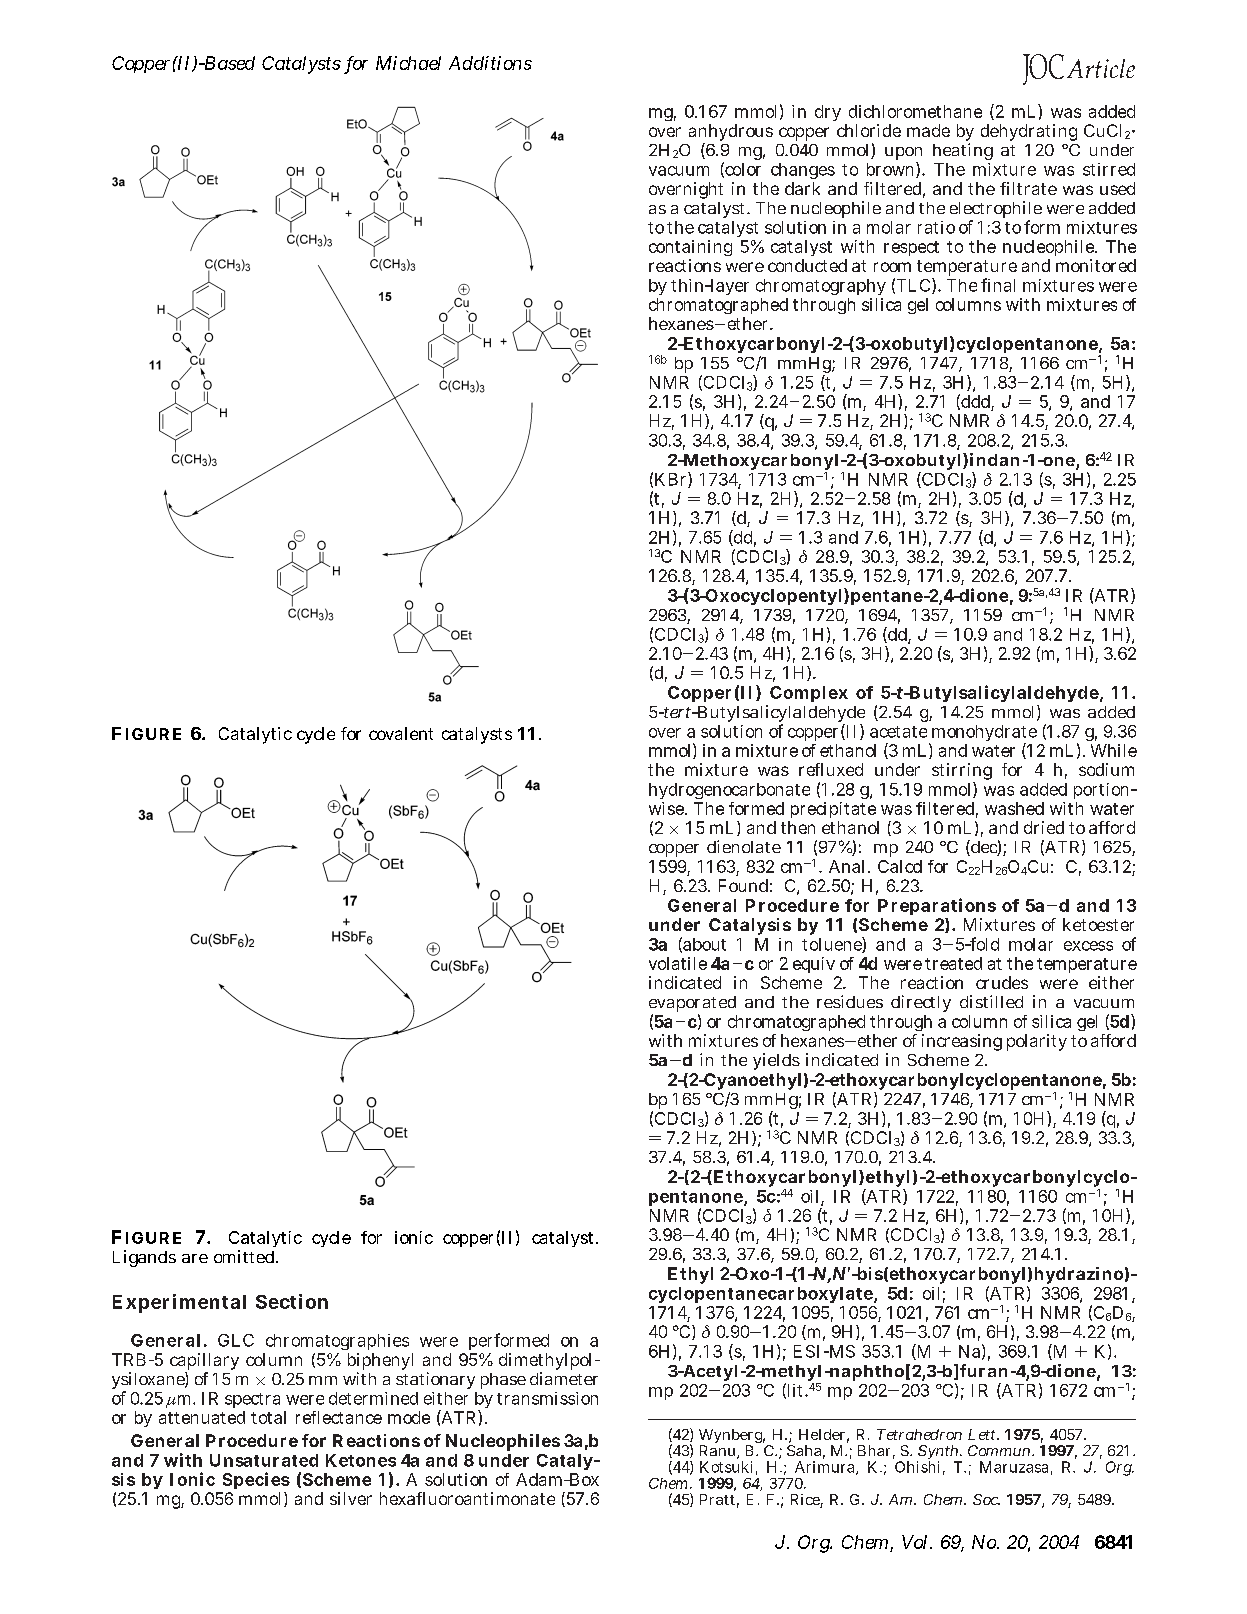  I want to click on Unsaturated, so click(264, 1460).
